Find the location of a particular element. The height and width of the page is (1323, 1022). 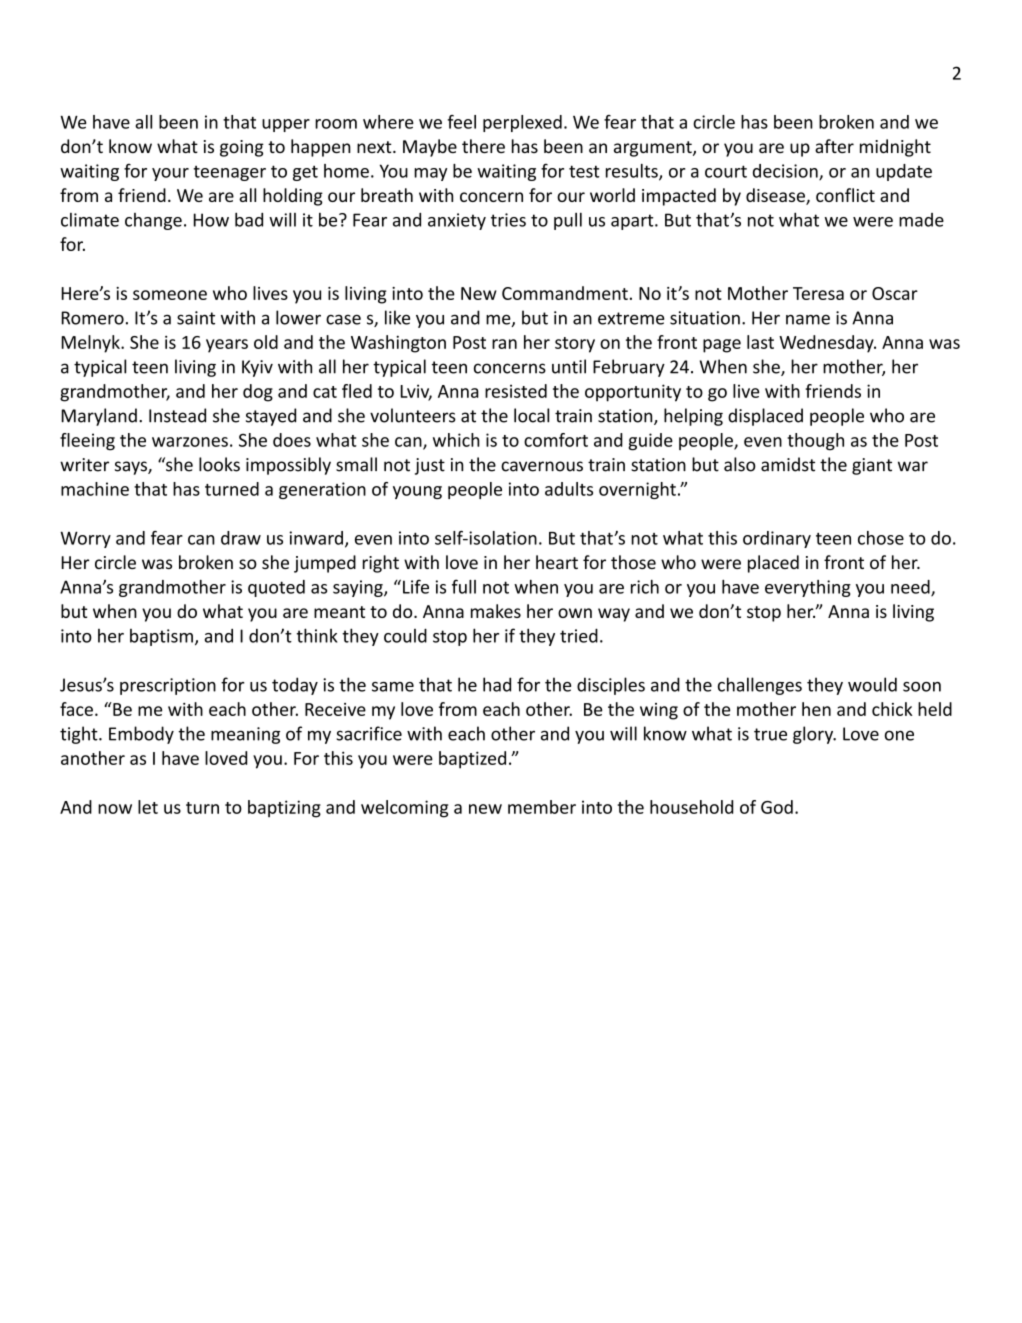

everything is located at coordinates (808, 588).
